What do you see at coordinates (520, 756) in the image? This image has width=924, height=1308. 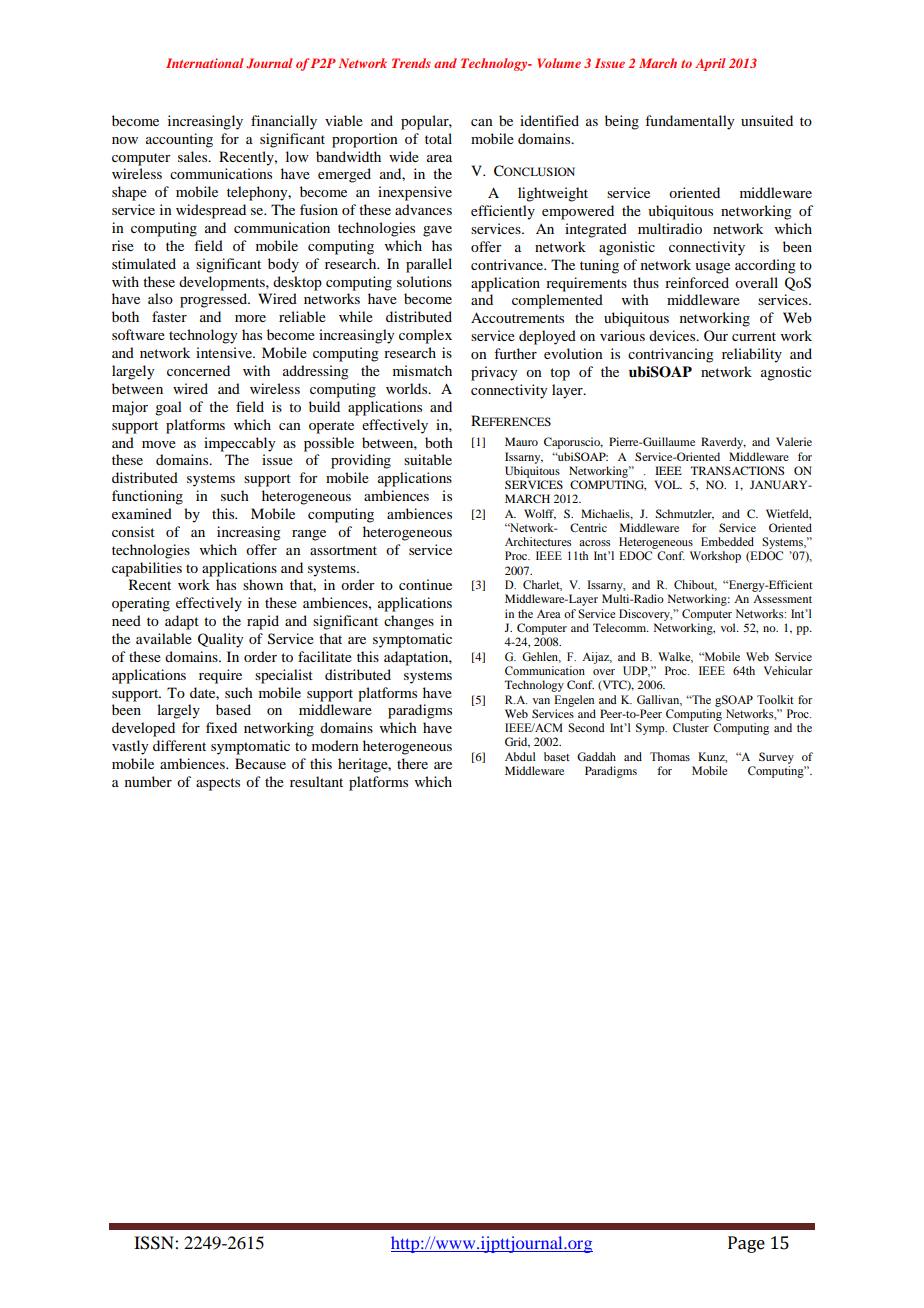 I see `Abdul` at bounding box center [520, 756].
